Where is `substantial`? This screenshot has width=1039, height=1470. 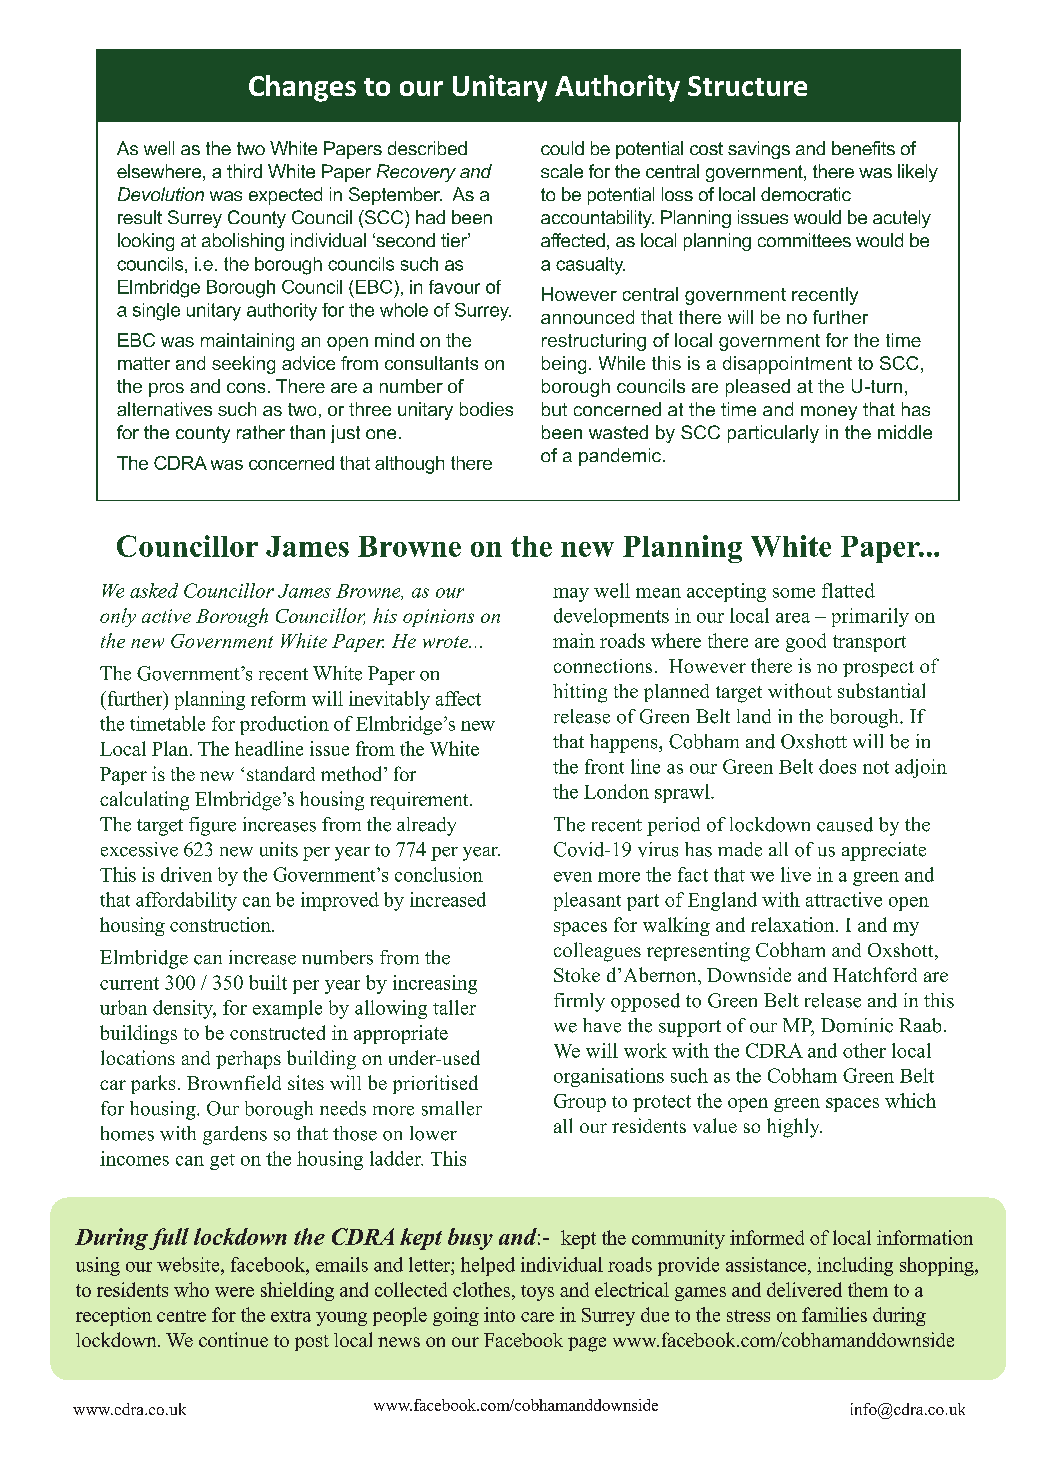
substantial is located at coordinates (881, 690).
